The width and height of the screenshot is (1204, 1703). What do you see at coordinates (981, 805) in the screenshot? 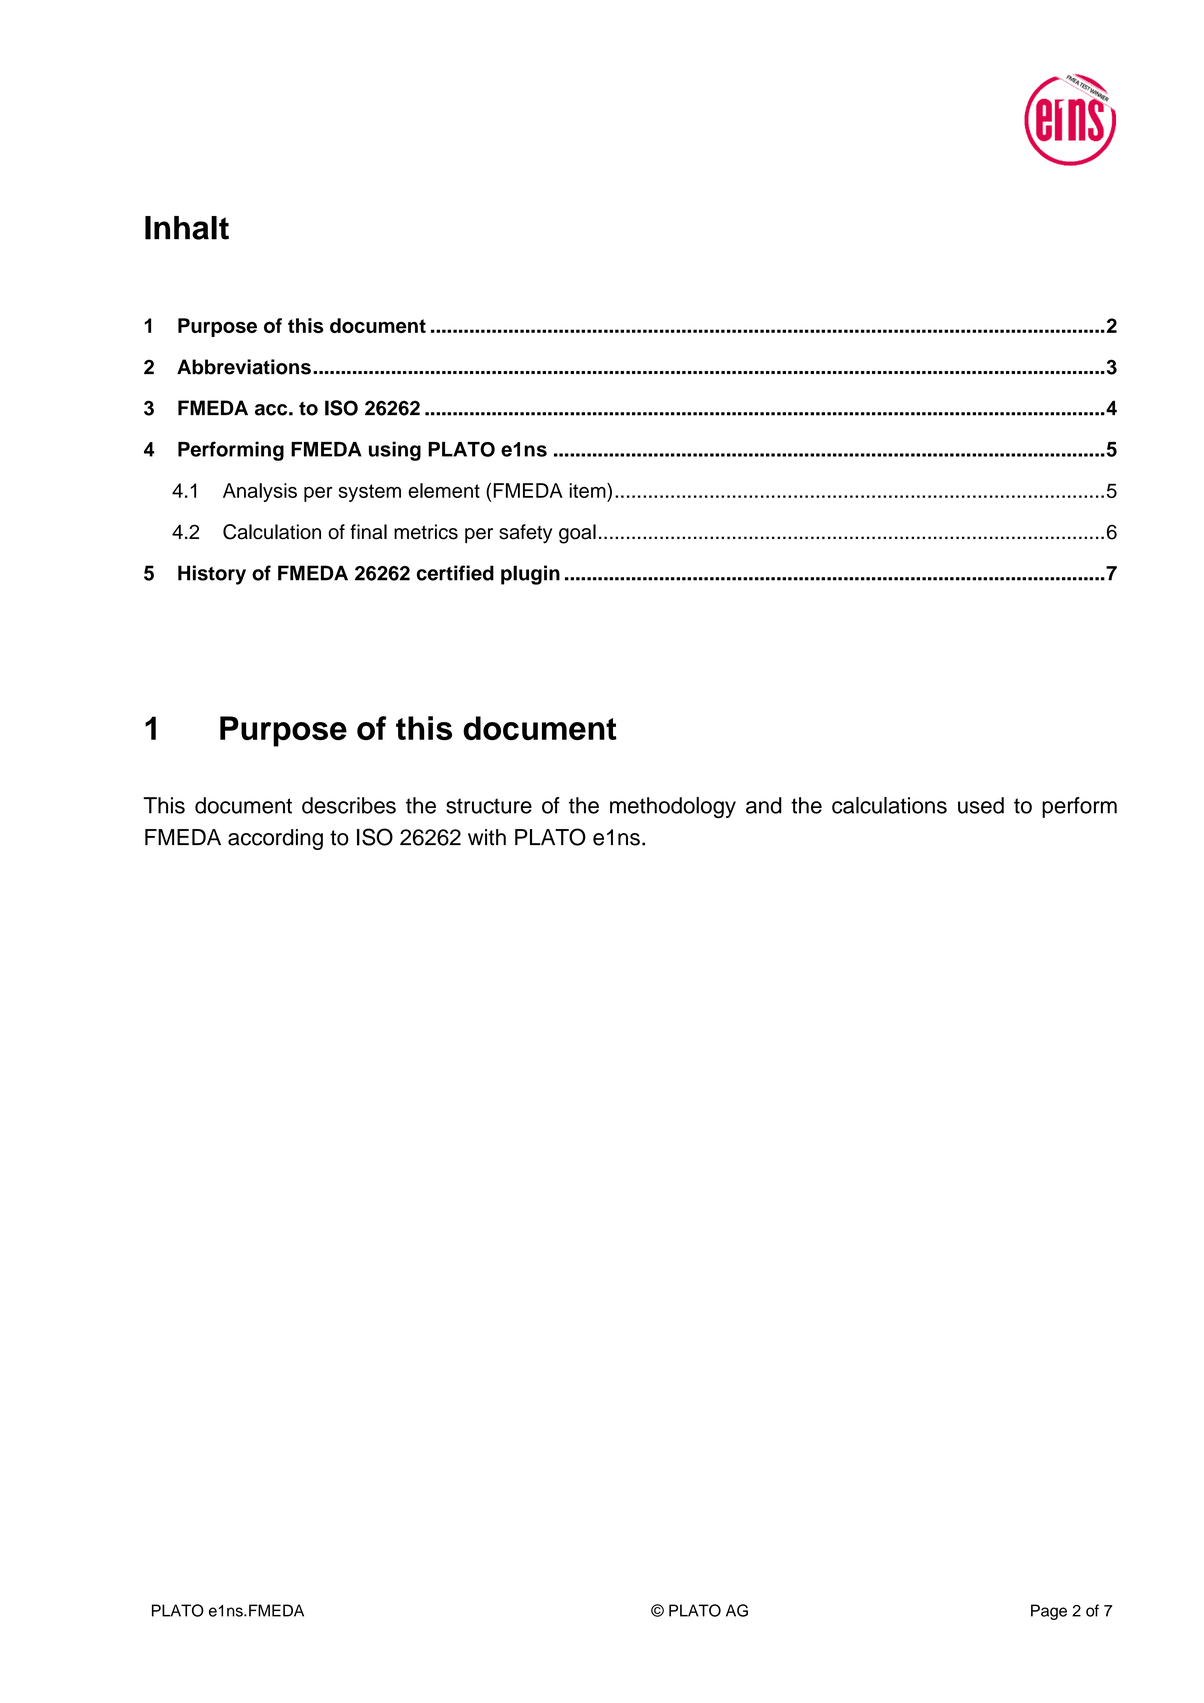
I see `used` at bounding box center [981, 805].
